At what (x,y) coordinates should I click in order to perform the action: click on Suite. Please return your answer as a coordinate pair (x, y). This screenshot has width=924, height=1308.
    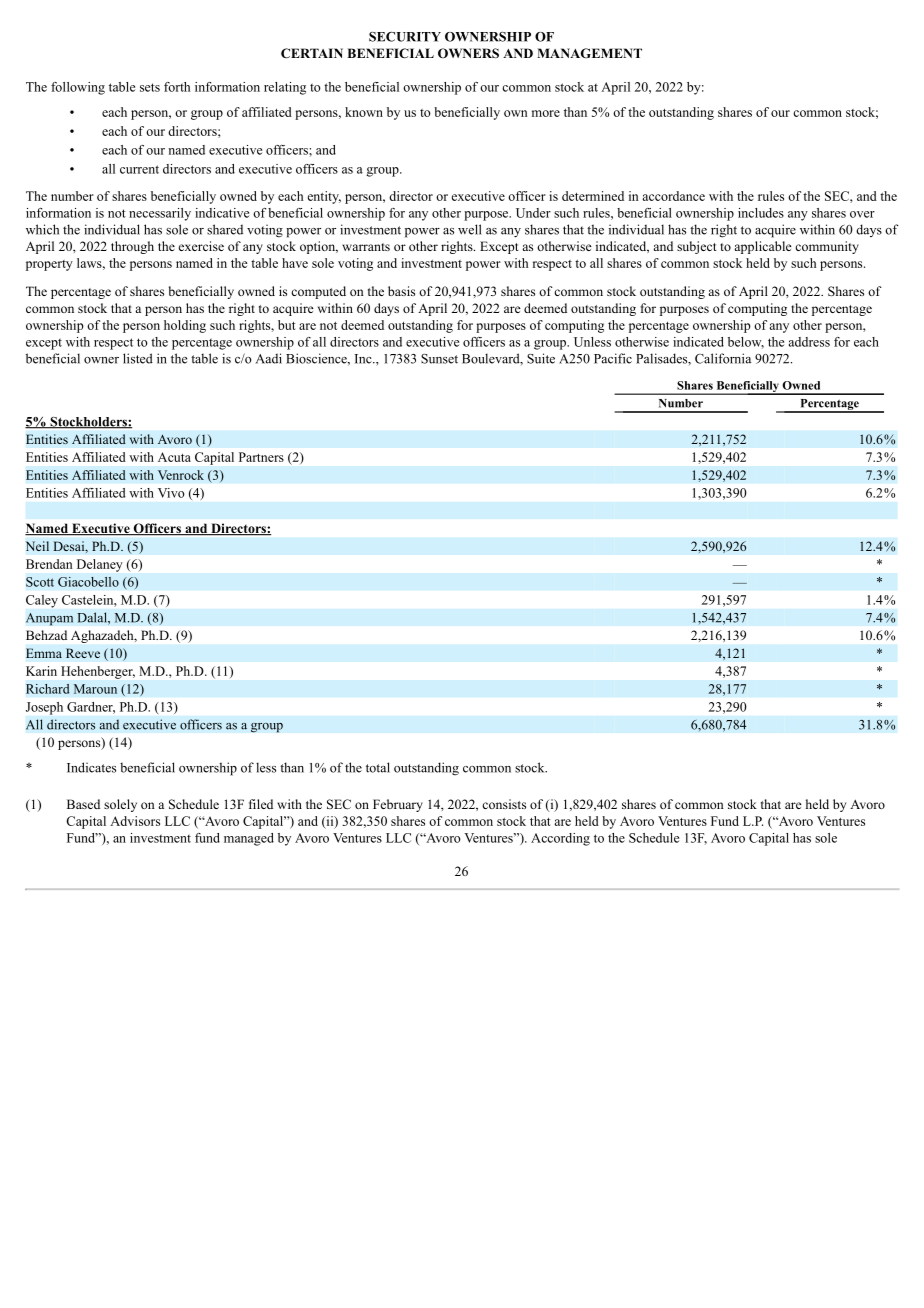
    Looking at the image, I should click on (541, 358).
